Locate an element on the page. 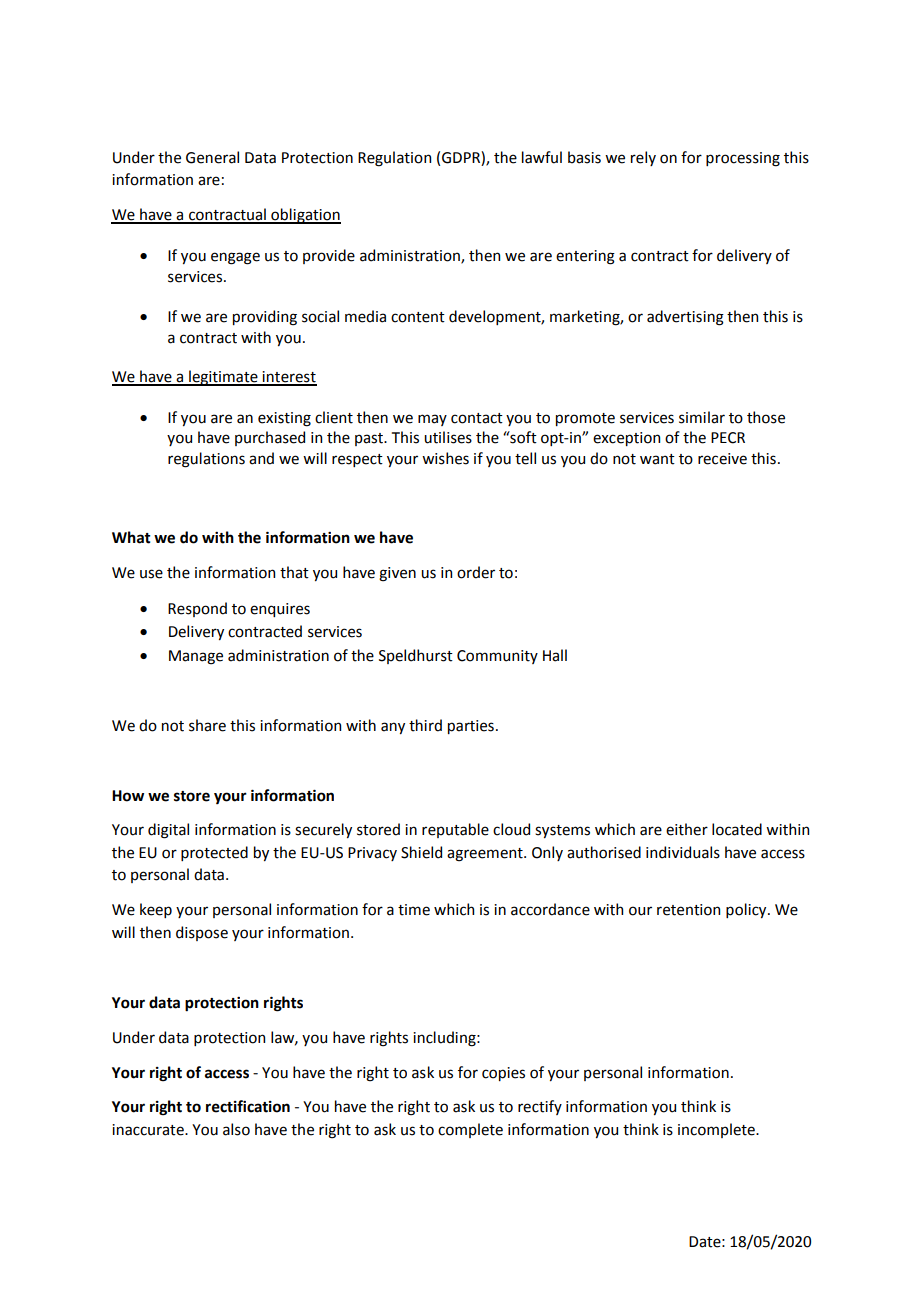 The height and width of the image is (1307, 924). legitimate is located at coordinates (223, 378).
